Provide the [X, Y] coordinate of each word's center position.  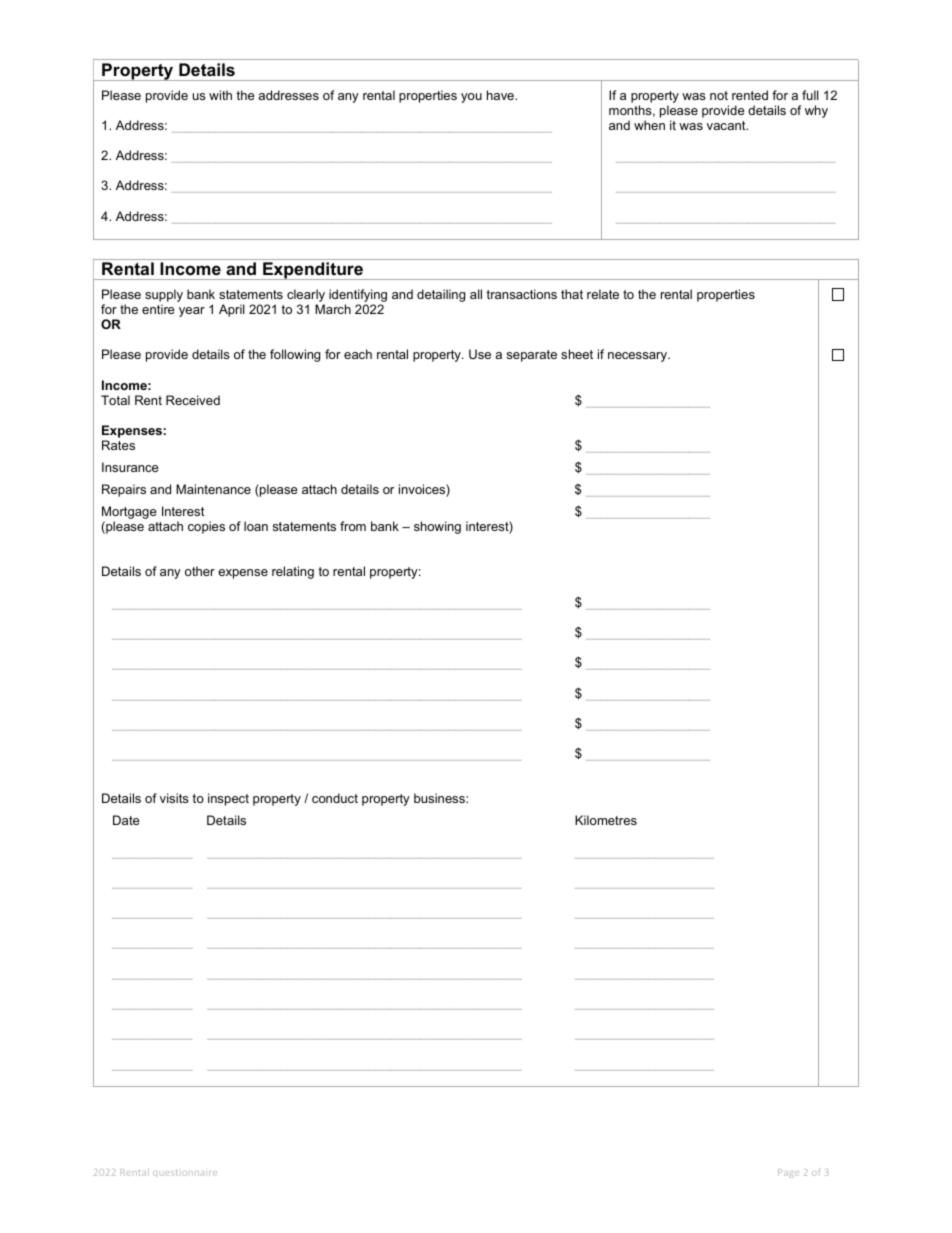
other [200, 571]
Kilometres [606, 820]
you [471, 98]
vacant [727, 125]
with [220, 95]
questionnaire [185, 1173]
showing [437, 527]
